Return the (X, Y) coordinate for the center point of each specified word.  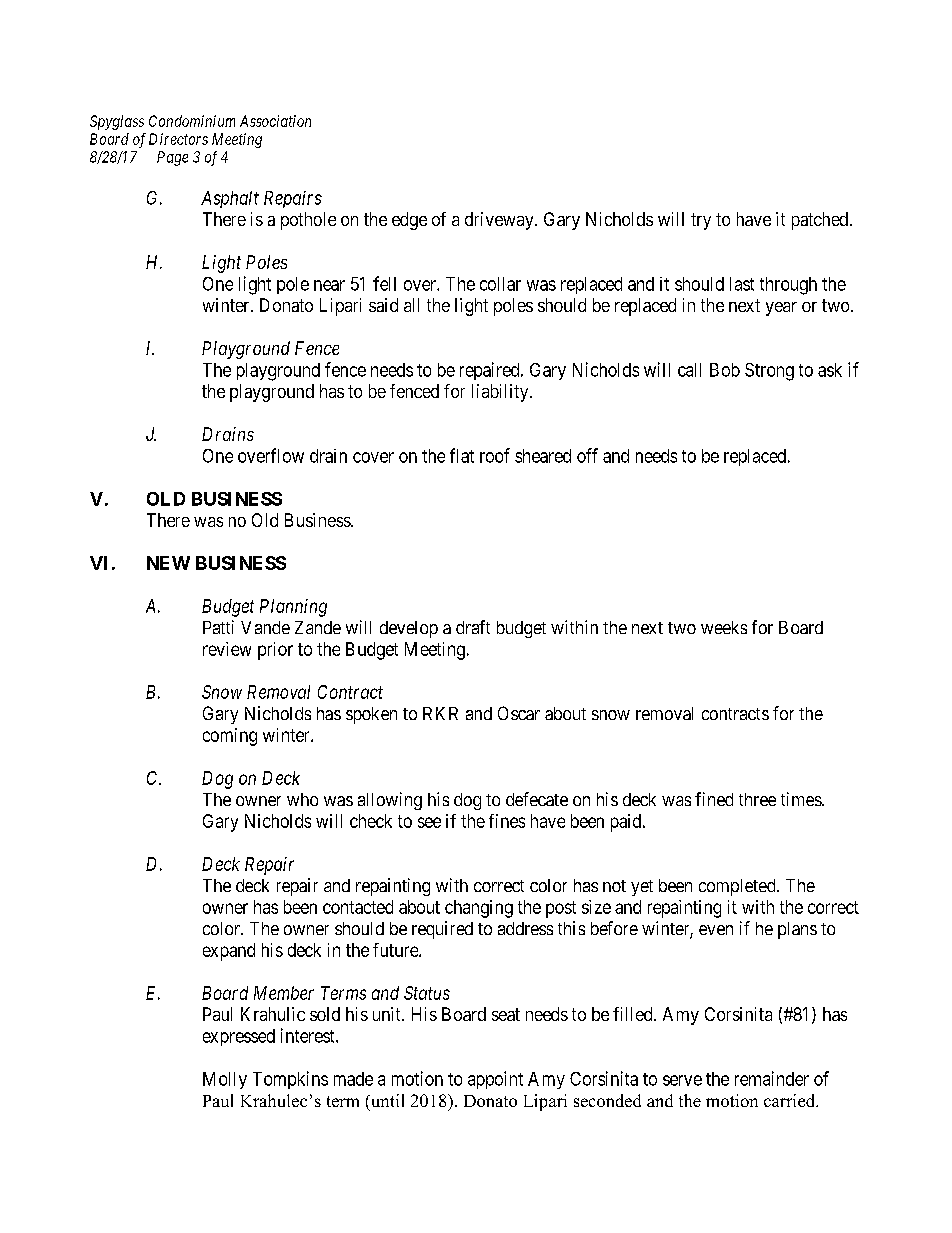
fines (507, 821)
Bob (725, 370)
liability (501, 393)
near (329, 285)
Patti (218, 627)
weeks (724, 627)
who (302, 799)
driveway (500, 221)
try (701, 221)
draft (473, 627)
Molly (225, 1080)
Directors (178, 139)
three (757, 799)
